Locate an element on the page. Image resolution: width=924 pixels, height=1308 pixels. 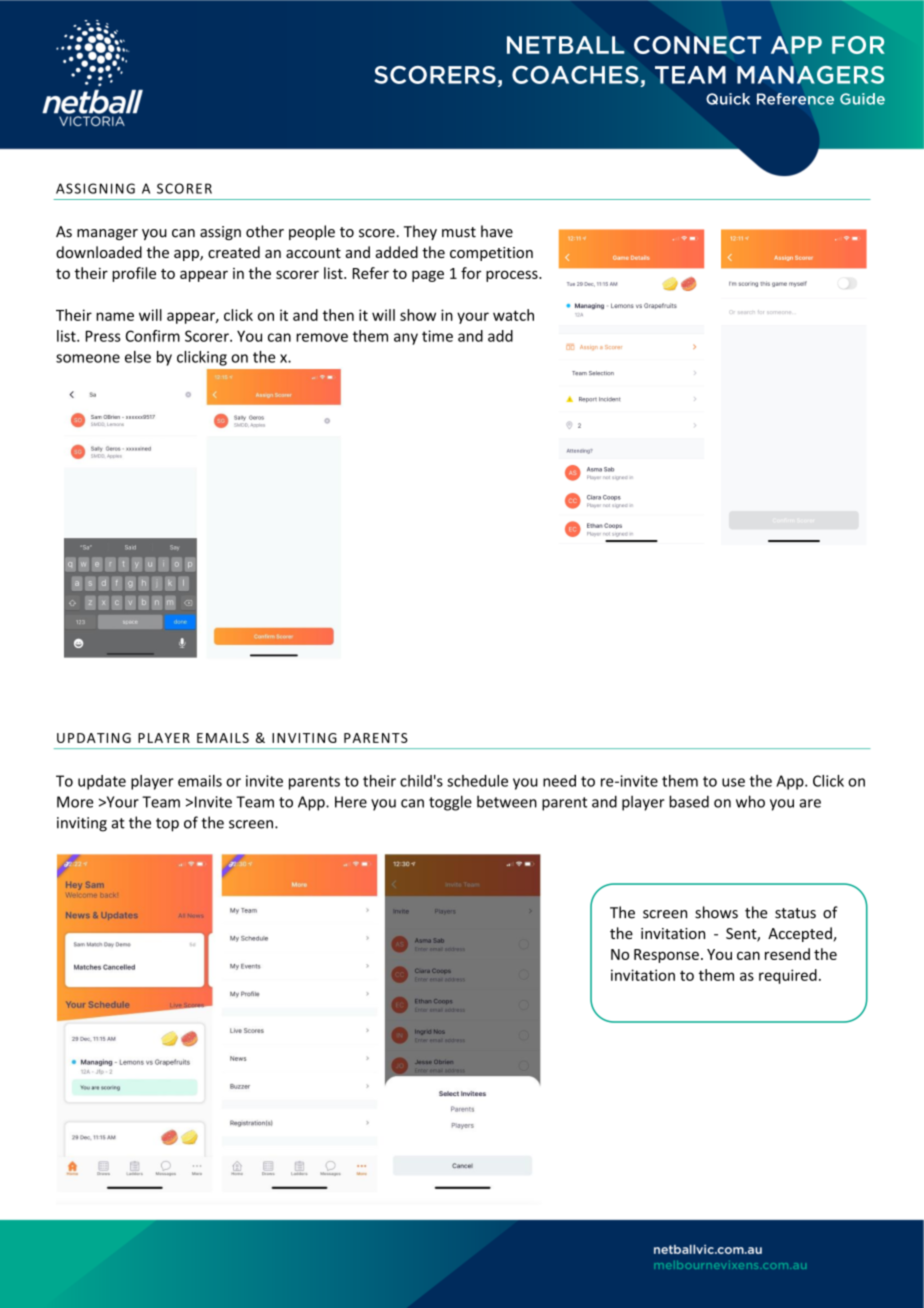
process is located at coordinates (513, 276).
